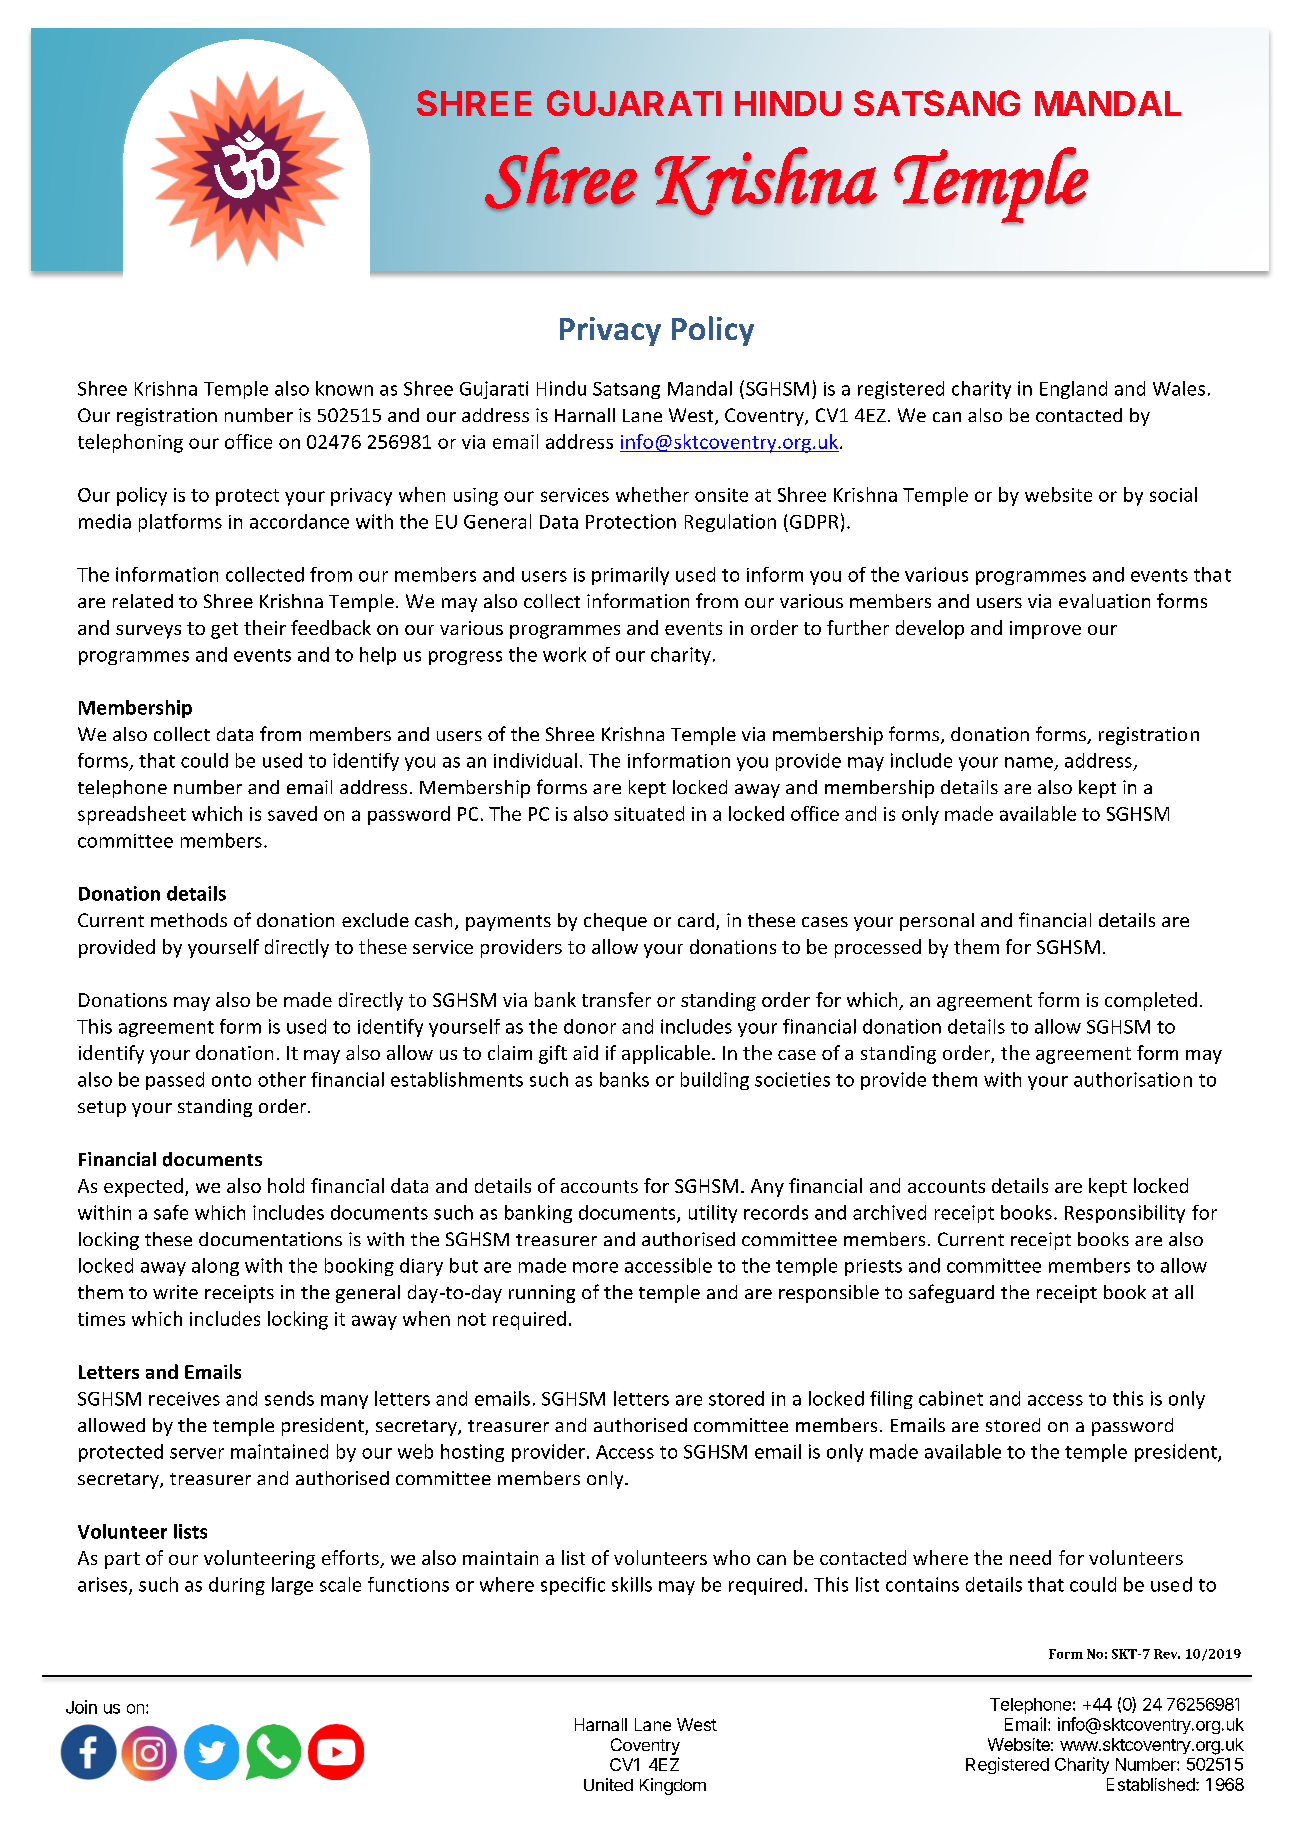 This image has height=1833, width=1295. I want to click on England, so click(1073, 390).
